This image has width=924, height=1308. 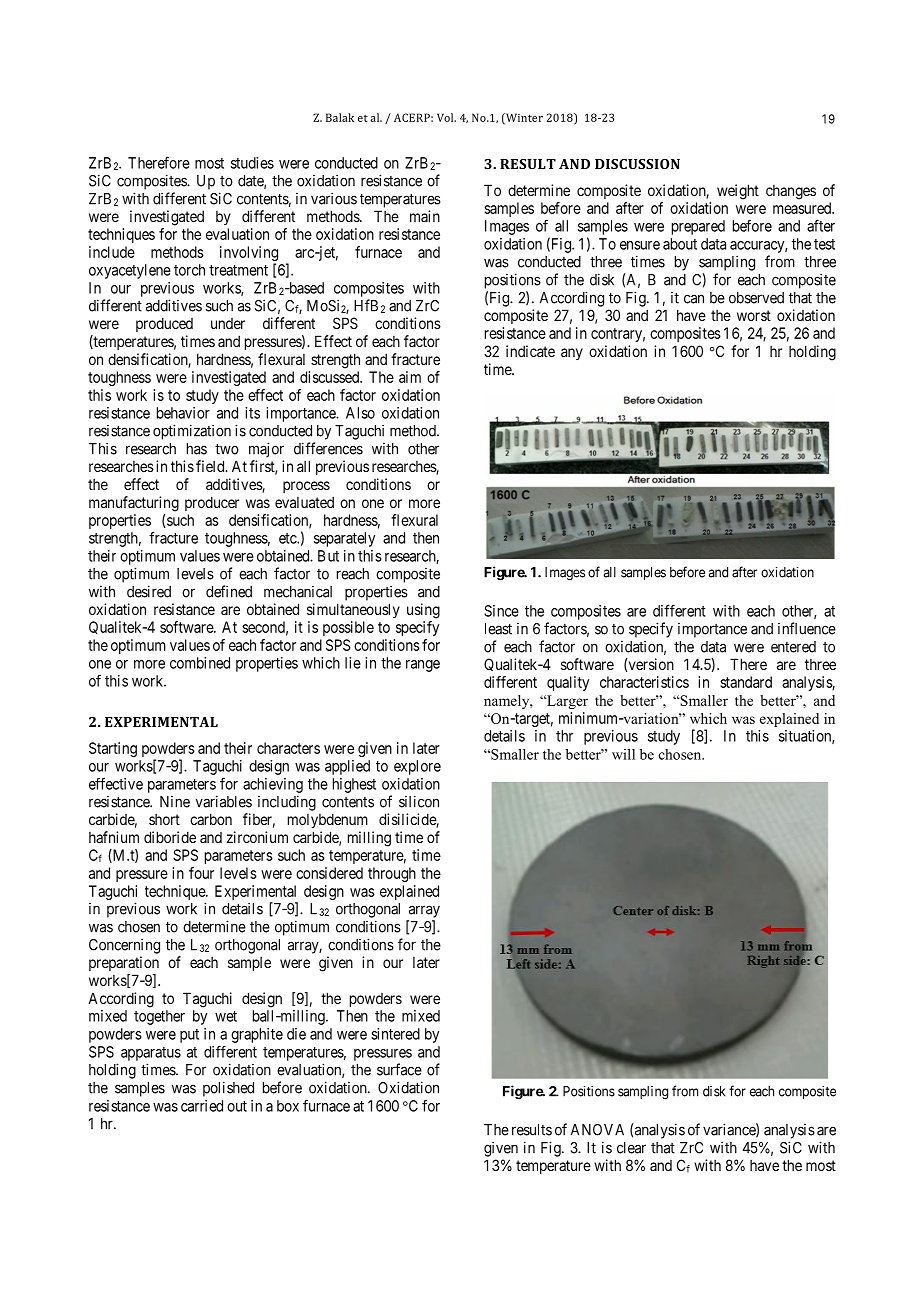 What do you see at coordinates (425, 216) in the image?
I see `main` at bounding box center [425, 216].
